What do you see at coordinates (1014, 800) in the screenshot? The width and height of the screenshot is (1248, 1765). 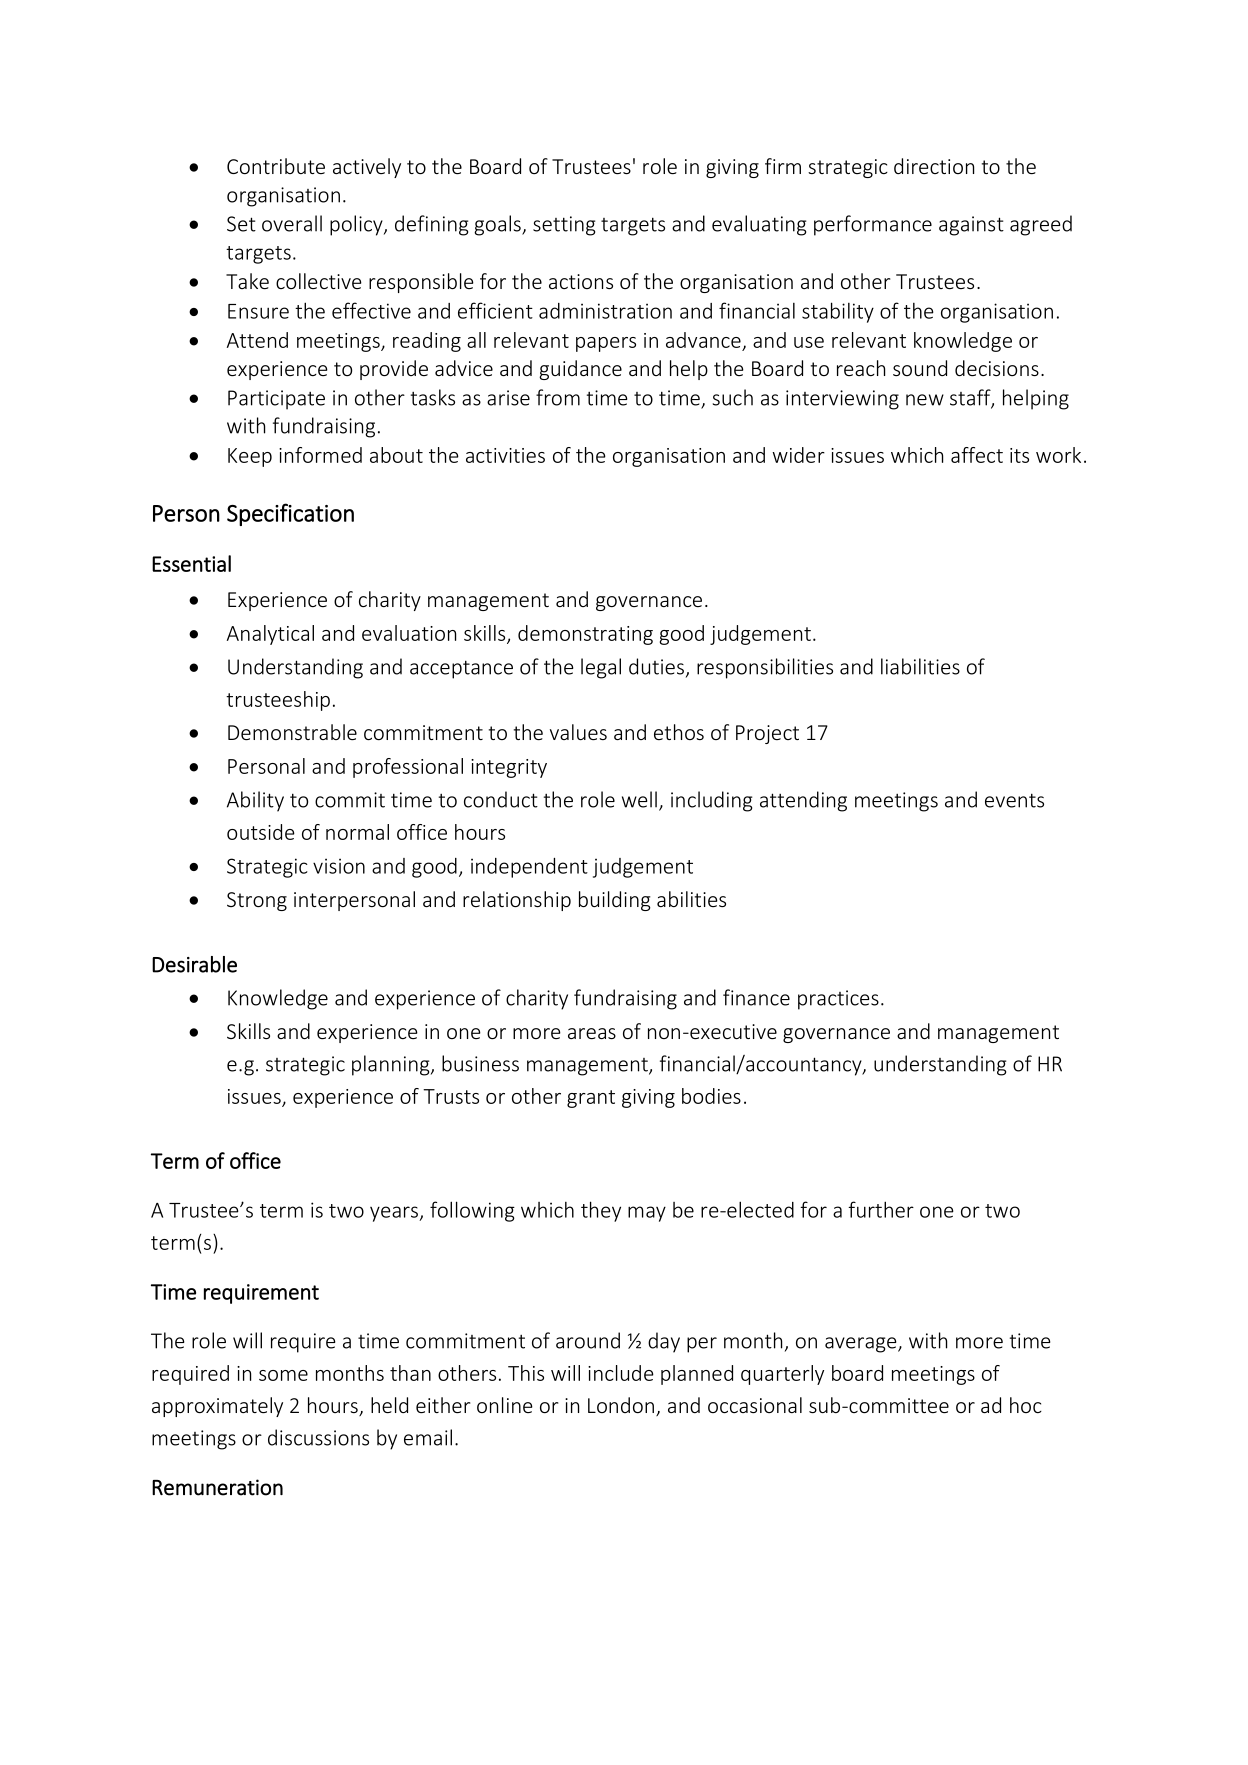 I see `events` at bounding box center [1014, 800].
